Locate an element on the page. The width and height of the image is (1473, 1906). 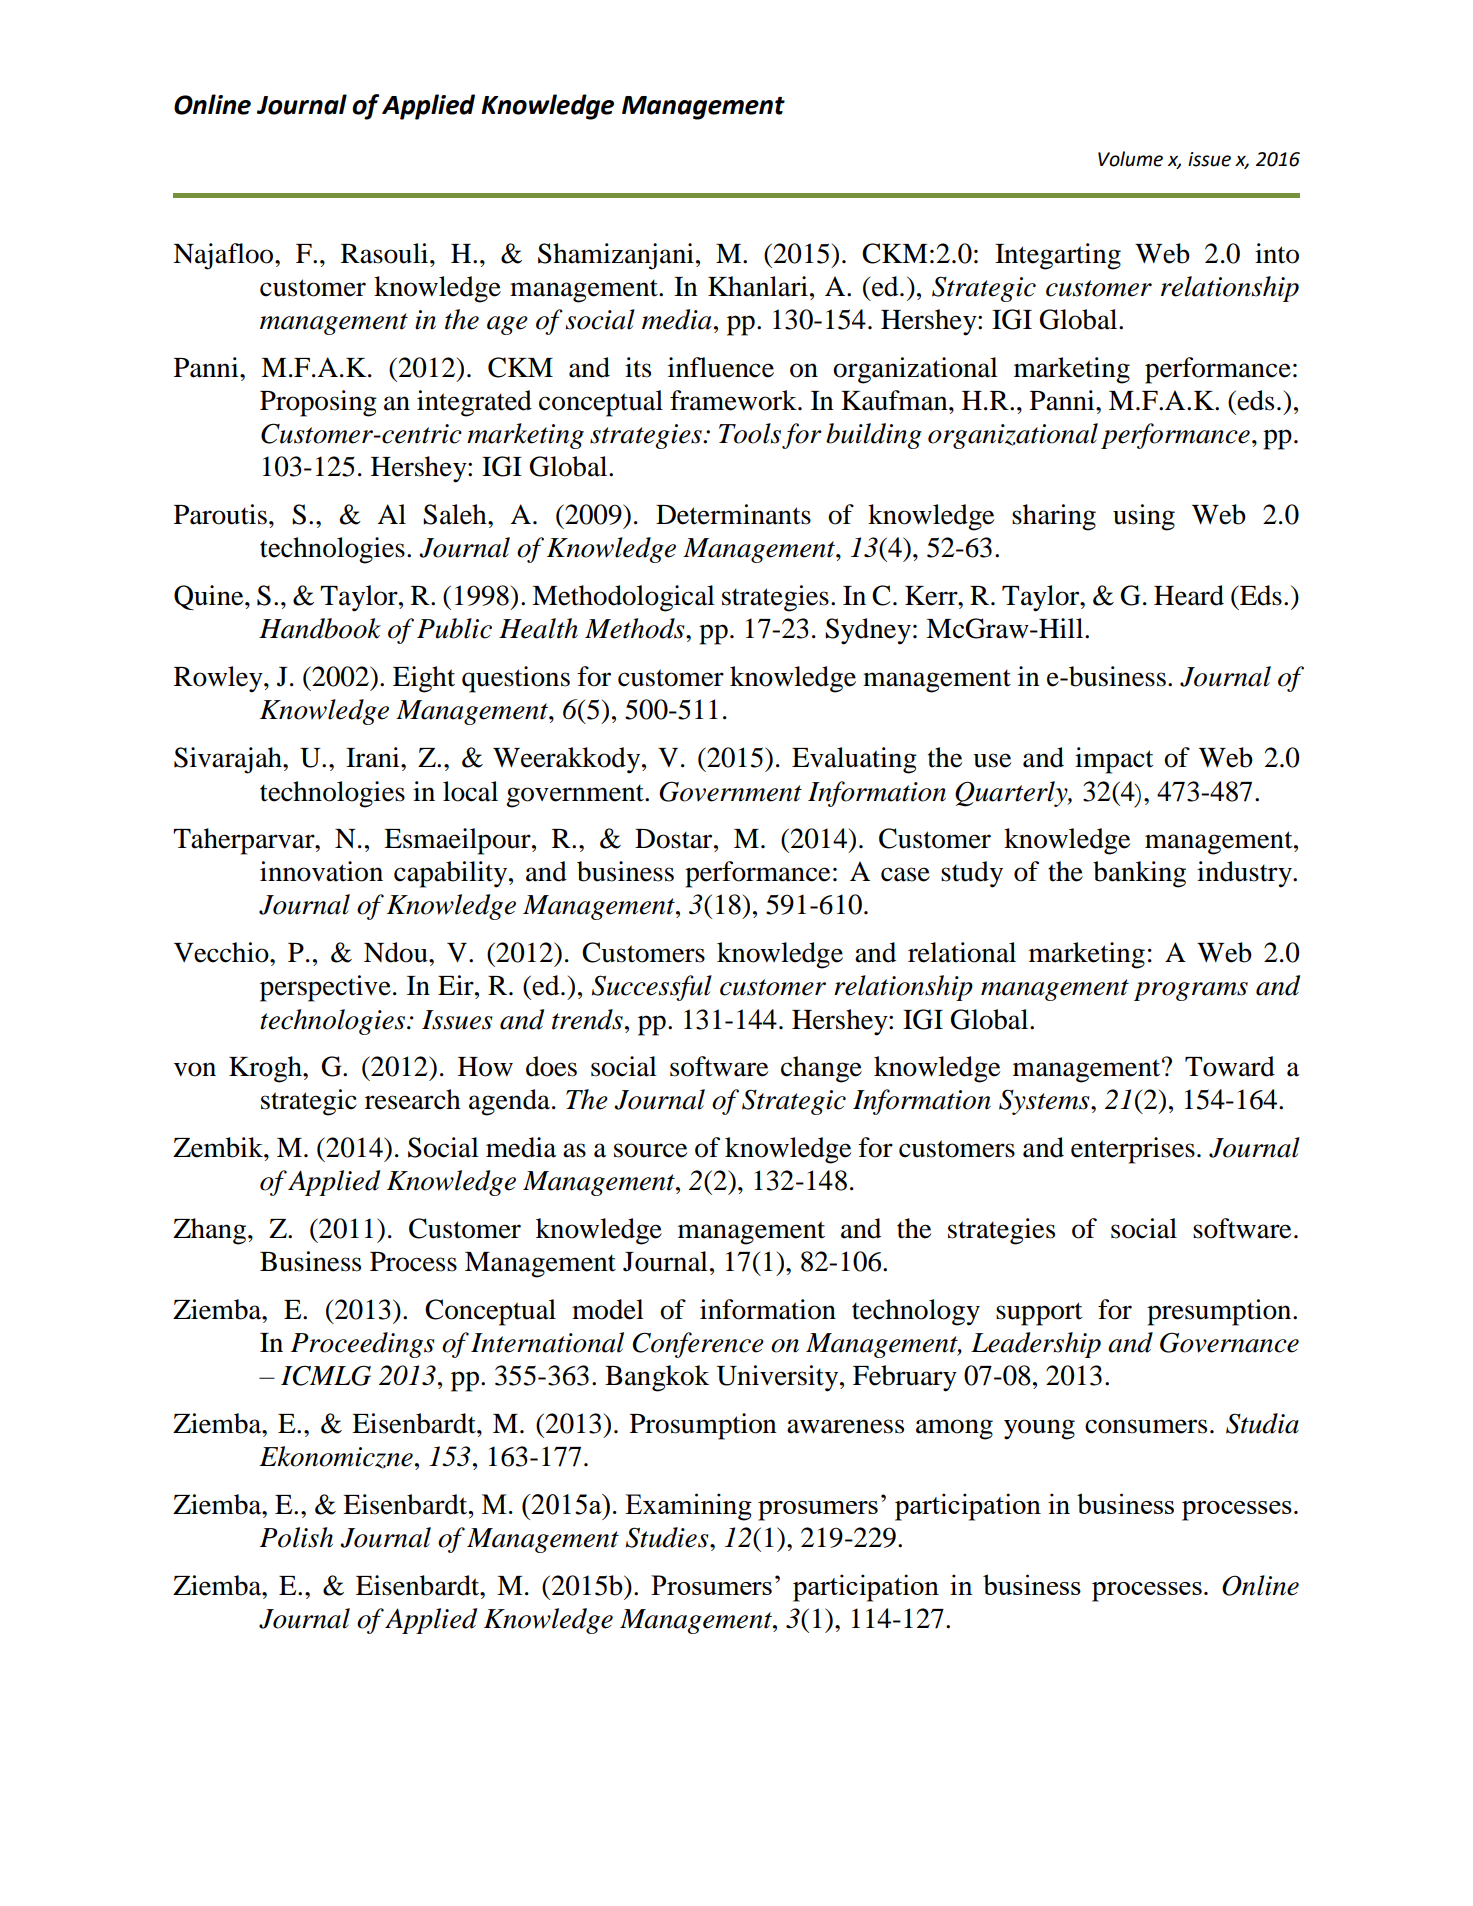
consumers is located at coordinates (1146, 1426).
